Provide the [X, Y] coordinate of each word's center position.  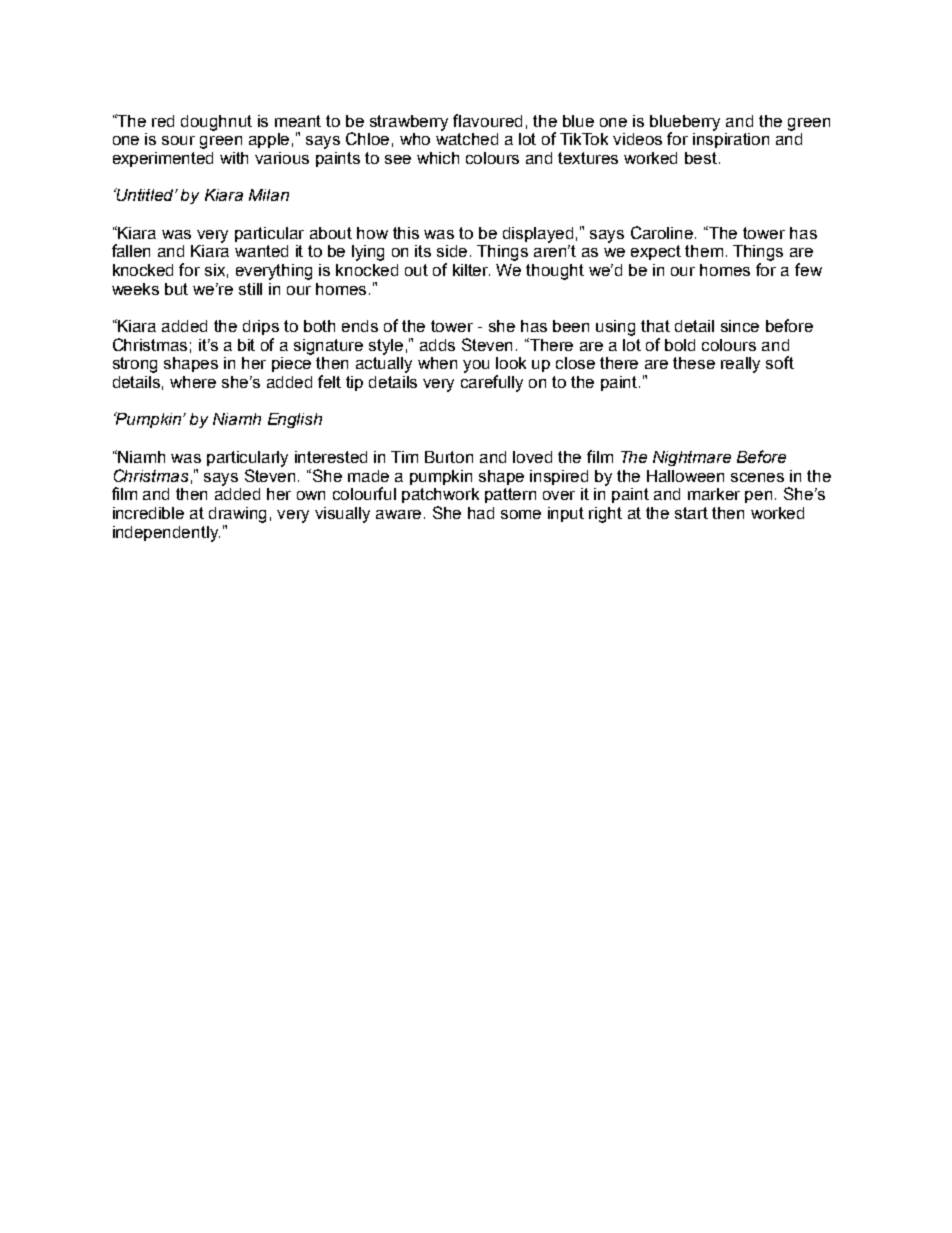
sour [178, 140]
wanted [261, 251]
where [193, 382]
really [740, 365]
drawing [237, 515]
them [704, 251]
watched [467, 139]
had [481, 513]
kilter [471, 270]
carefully [492, 383]
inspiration [731, 140]
